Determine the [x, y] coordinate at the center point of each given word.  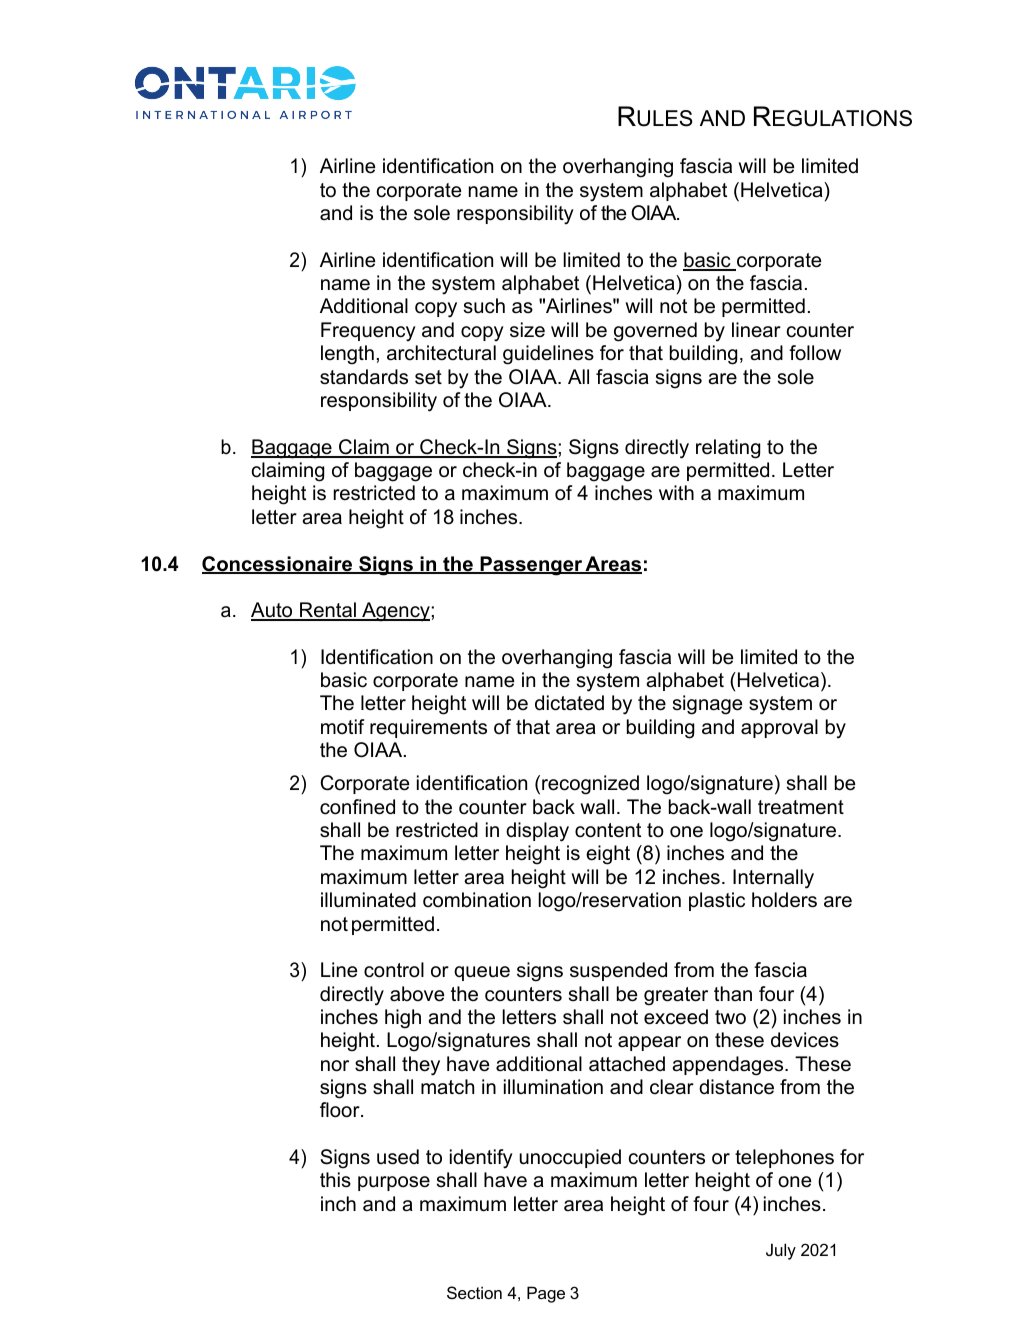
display [537, 832]
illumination [553, 1087]
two [730, 1017]
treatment [801, 807]
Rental [328, 611]
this [335, 1180]
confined [357, 807]
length [347, 355]
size [527, 330]
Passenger [531, 566]
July [781, 1251]
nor [335, 1066]
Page [546, 1294]
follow [815, 353]
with [676, 492]
